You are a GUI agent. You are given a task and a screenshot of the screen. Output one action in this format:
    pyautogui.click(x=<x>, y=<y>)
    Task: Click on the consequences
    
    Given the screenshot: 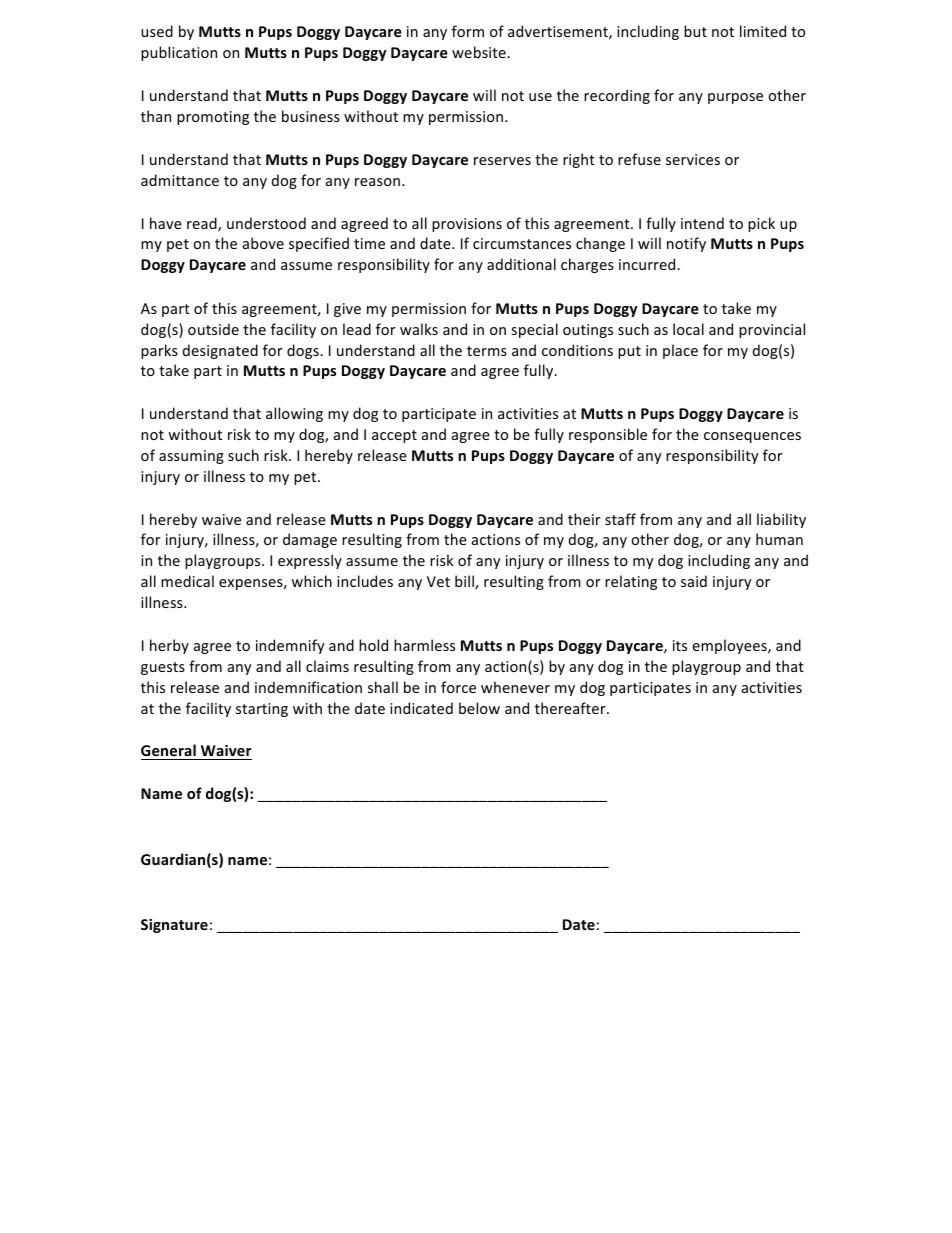 What is the action you would take?
    pyautogui.click(x=752, y=437)
